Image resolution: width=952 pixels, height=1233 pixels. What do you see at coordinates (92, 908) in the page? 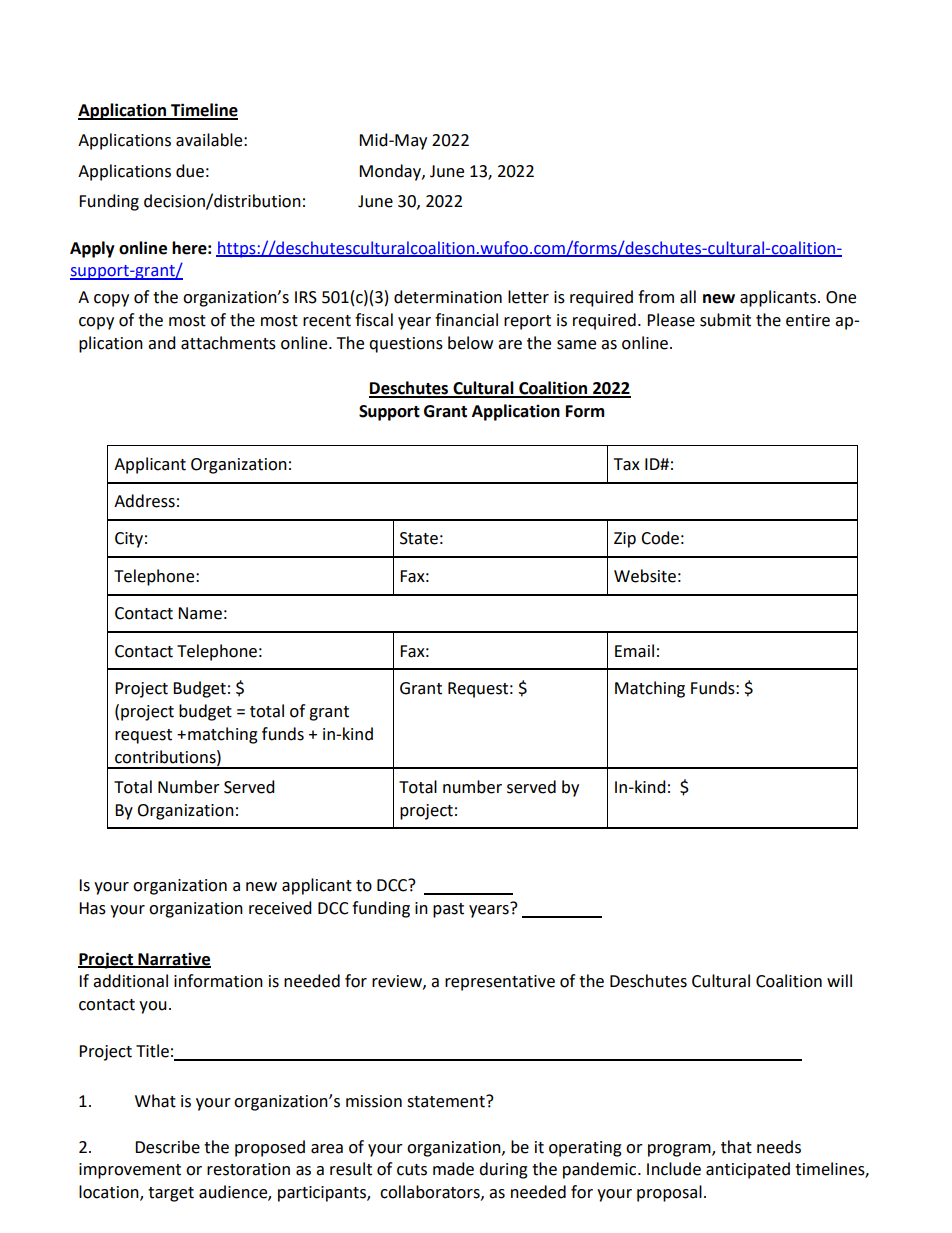
I see `Has` at bounding box center [92, 908].
